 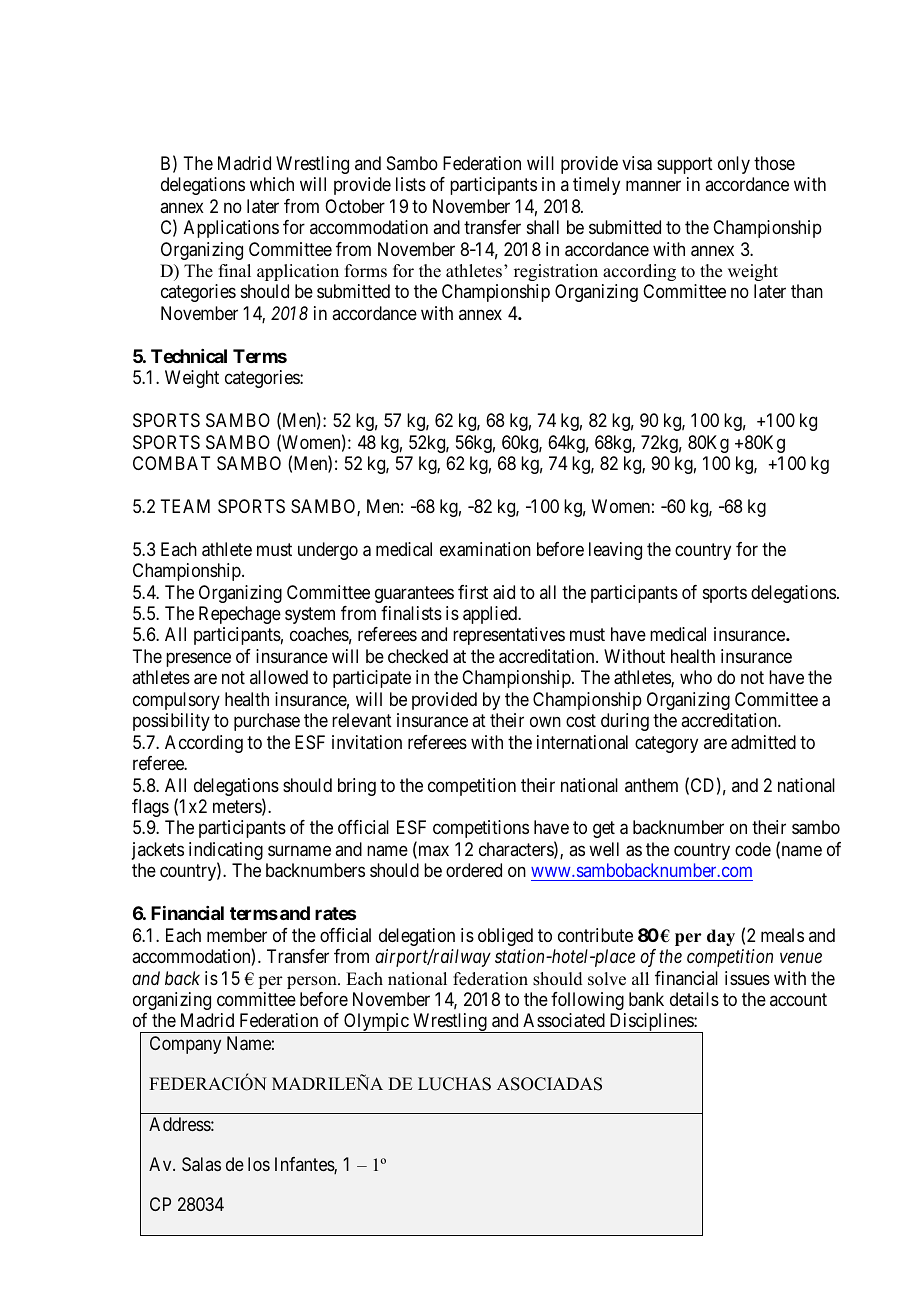 What do you see at coordinates (509, 636) in the screenshot?
I see `representatives` at bounding box center [509, 636].
